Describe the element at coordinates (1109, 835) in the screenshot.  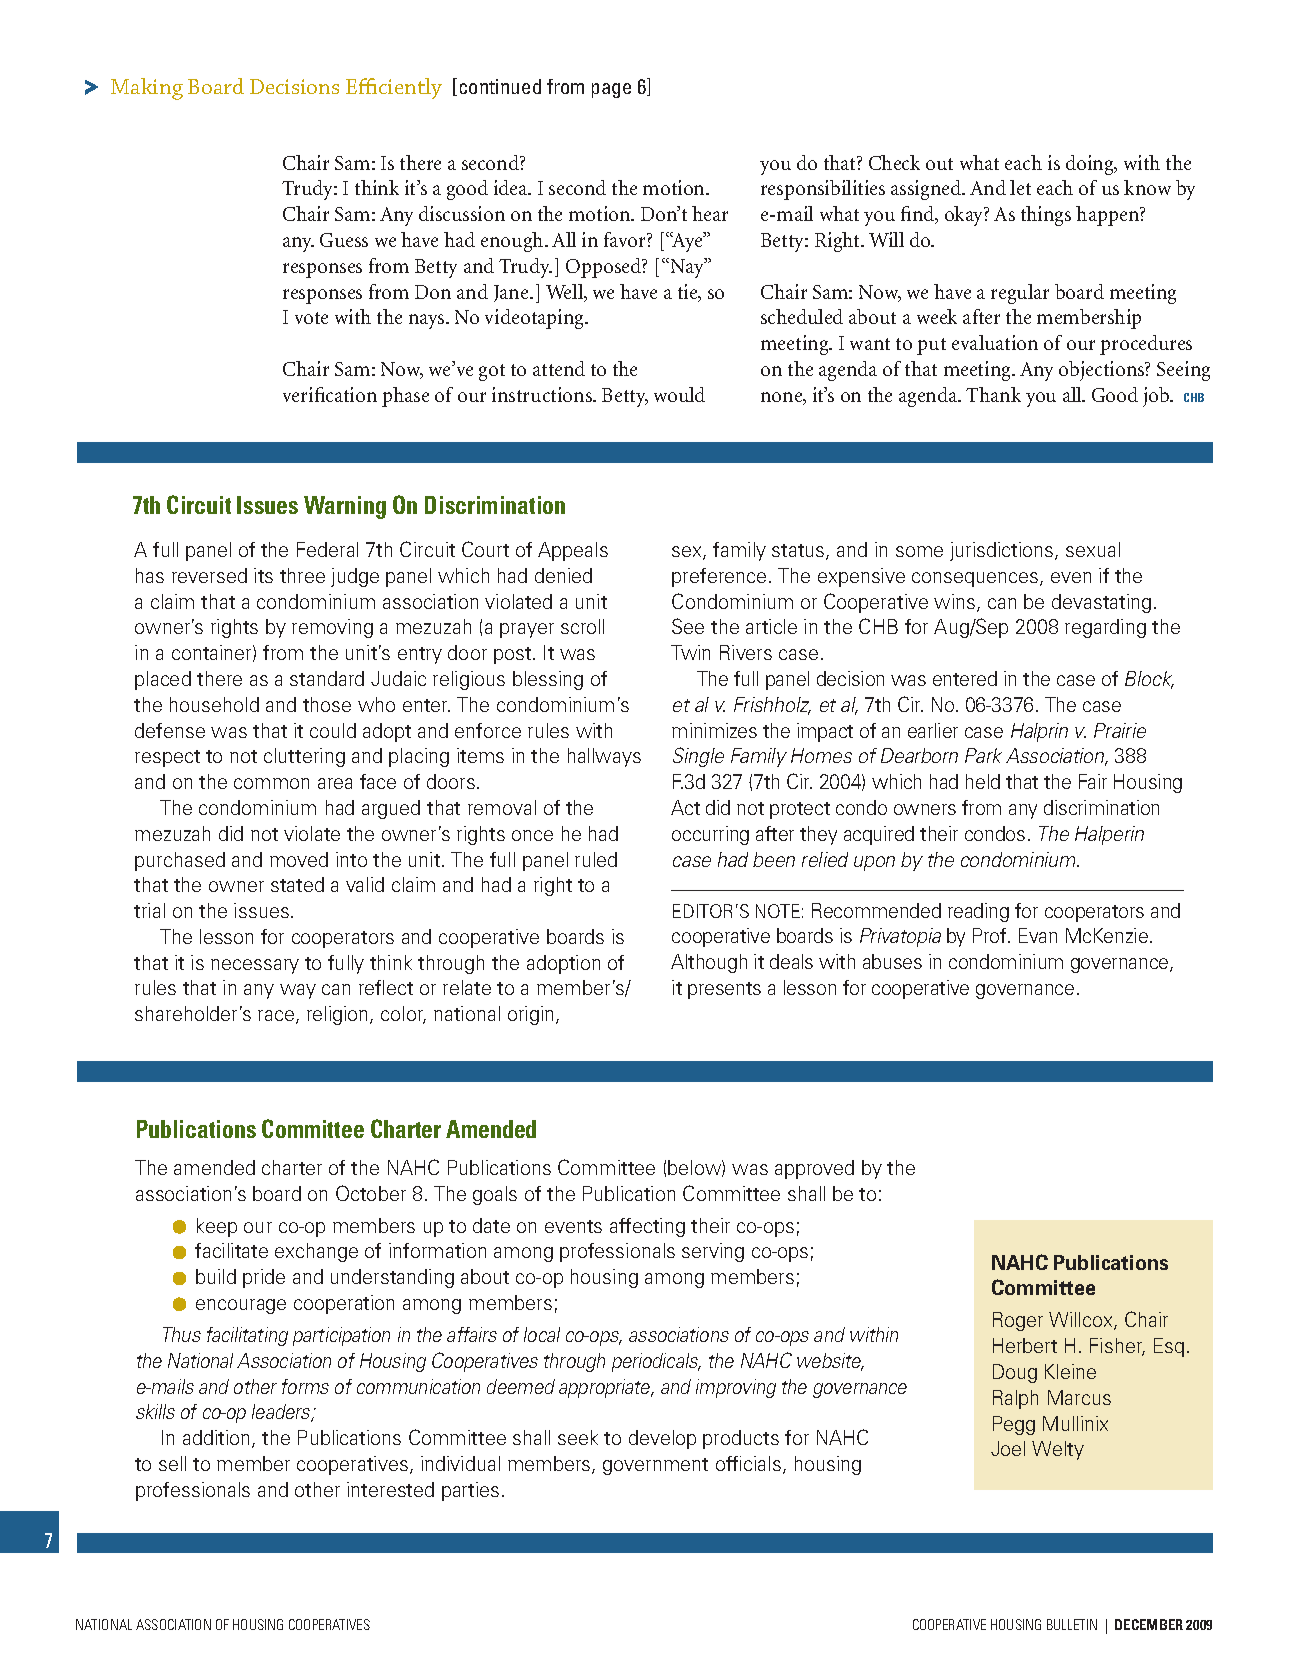
I see `Halperin` at that location.
